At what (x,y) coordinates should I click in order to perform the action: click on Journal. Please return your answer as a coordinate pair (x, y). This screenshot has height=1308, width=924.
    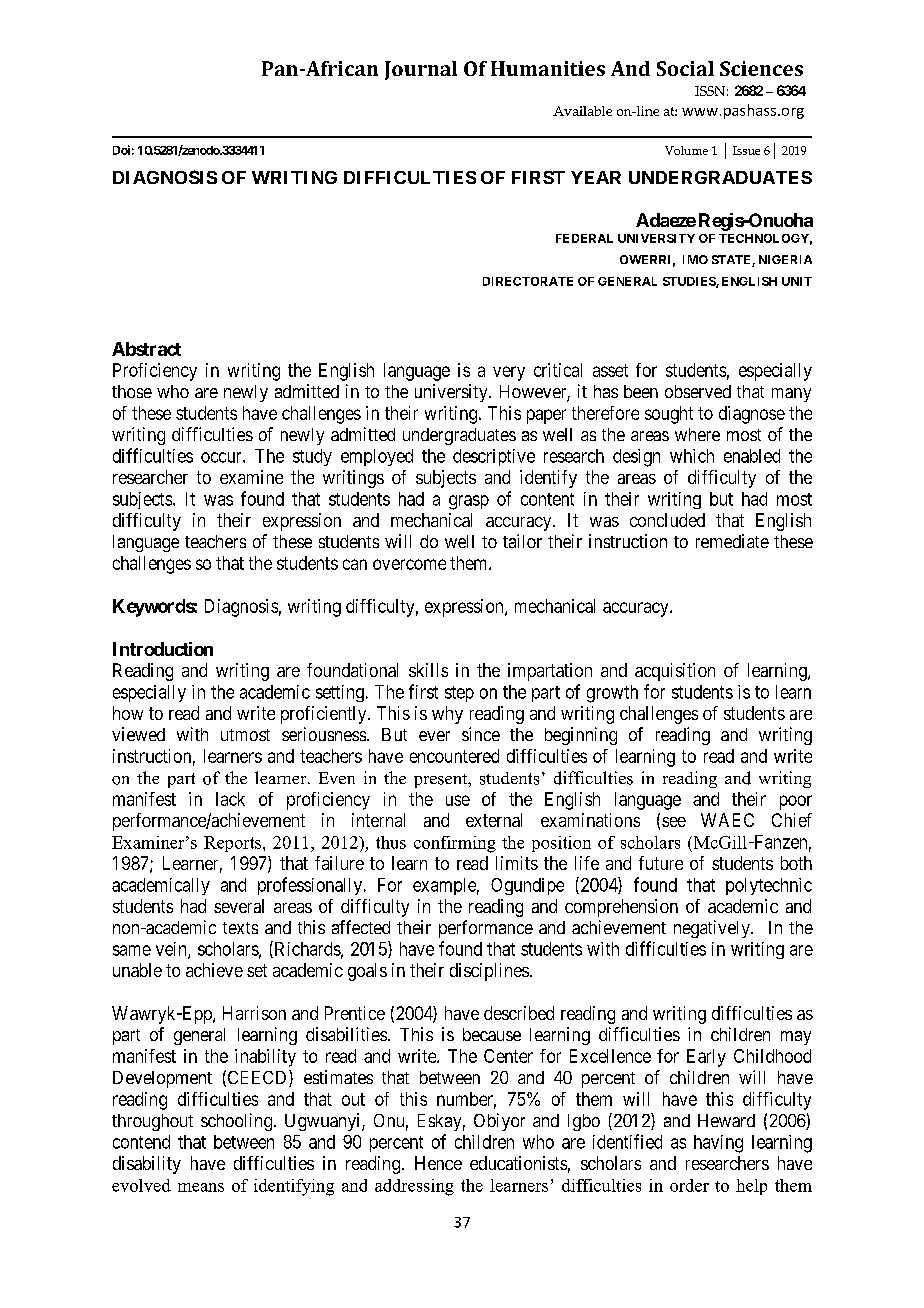
    Looking at the image, I should click on (421, 70).
